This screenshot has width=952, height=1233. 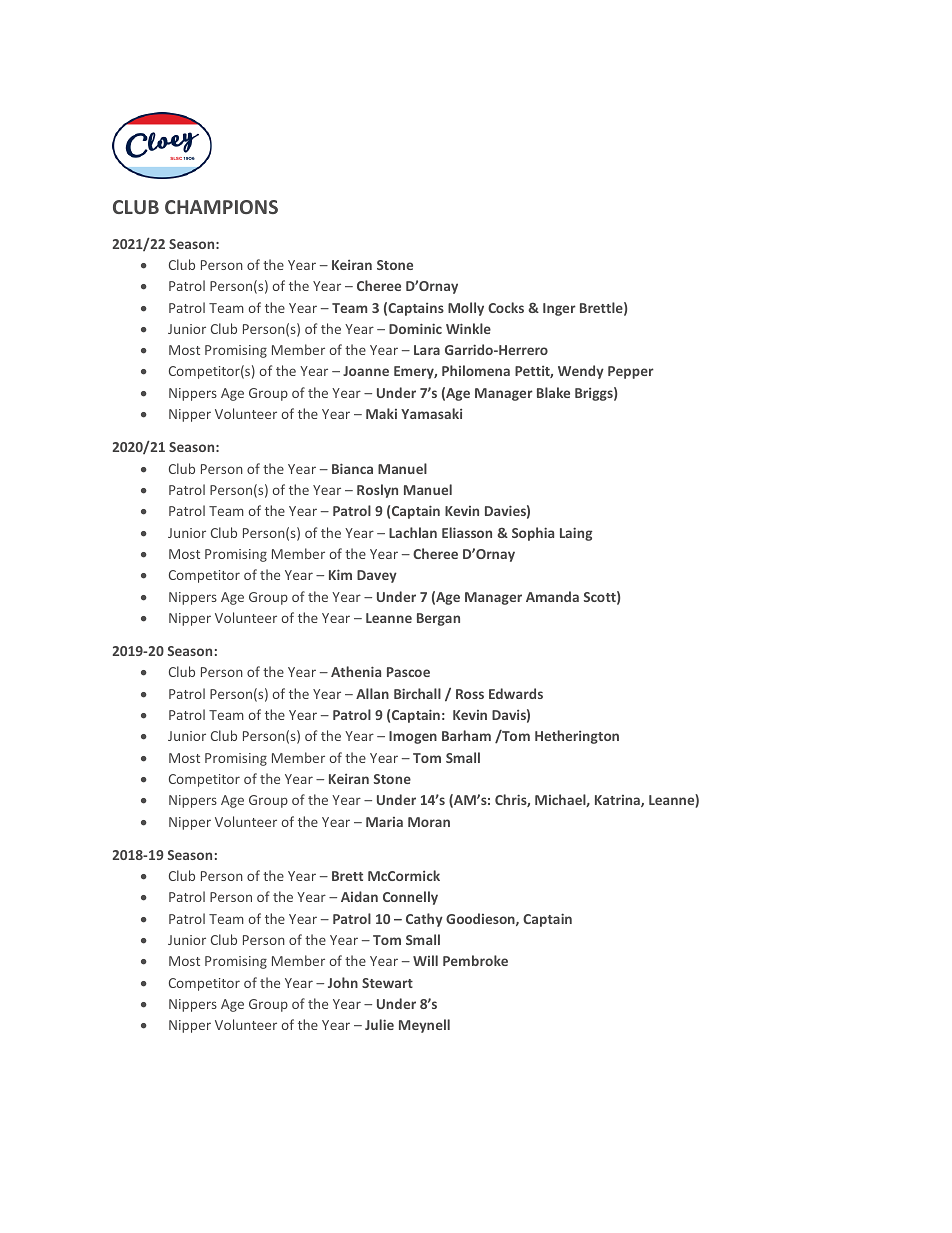 What do you see at coordinates (429, 822) in the screenshot?
I see `Moran` at bounding box center [429, 822].
